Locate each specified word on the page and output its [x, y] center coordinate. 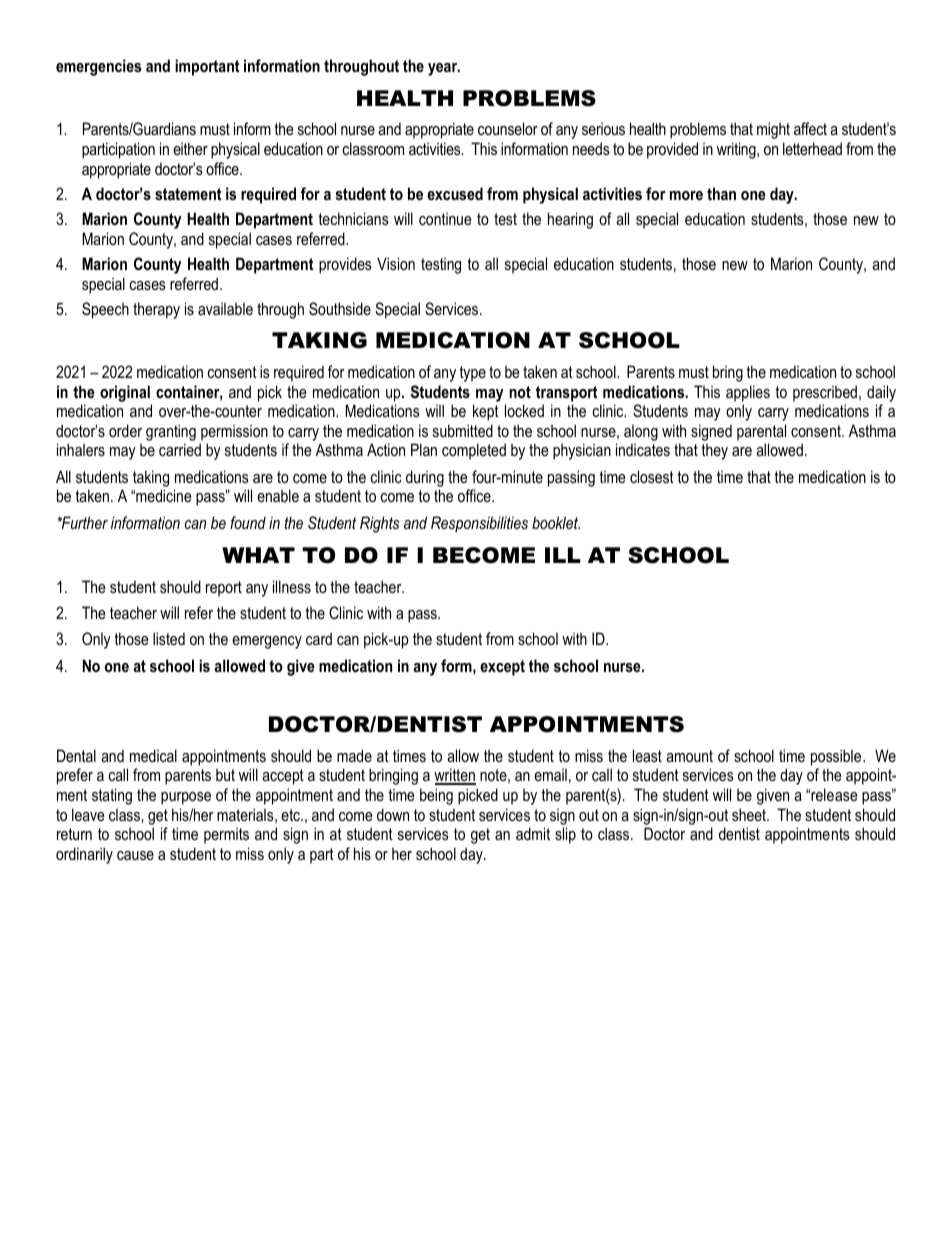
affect [810, 128]
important [207, 67]
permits [226, 835]
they [714, 451]
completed [474, 451]
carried [180, 449]
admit [533, 833]
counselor [508, 128]
